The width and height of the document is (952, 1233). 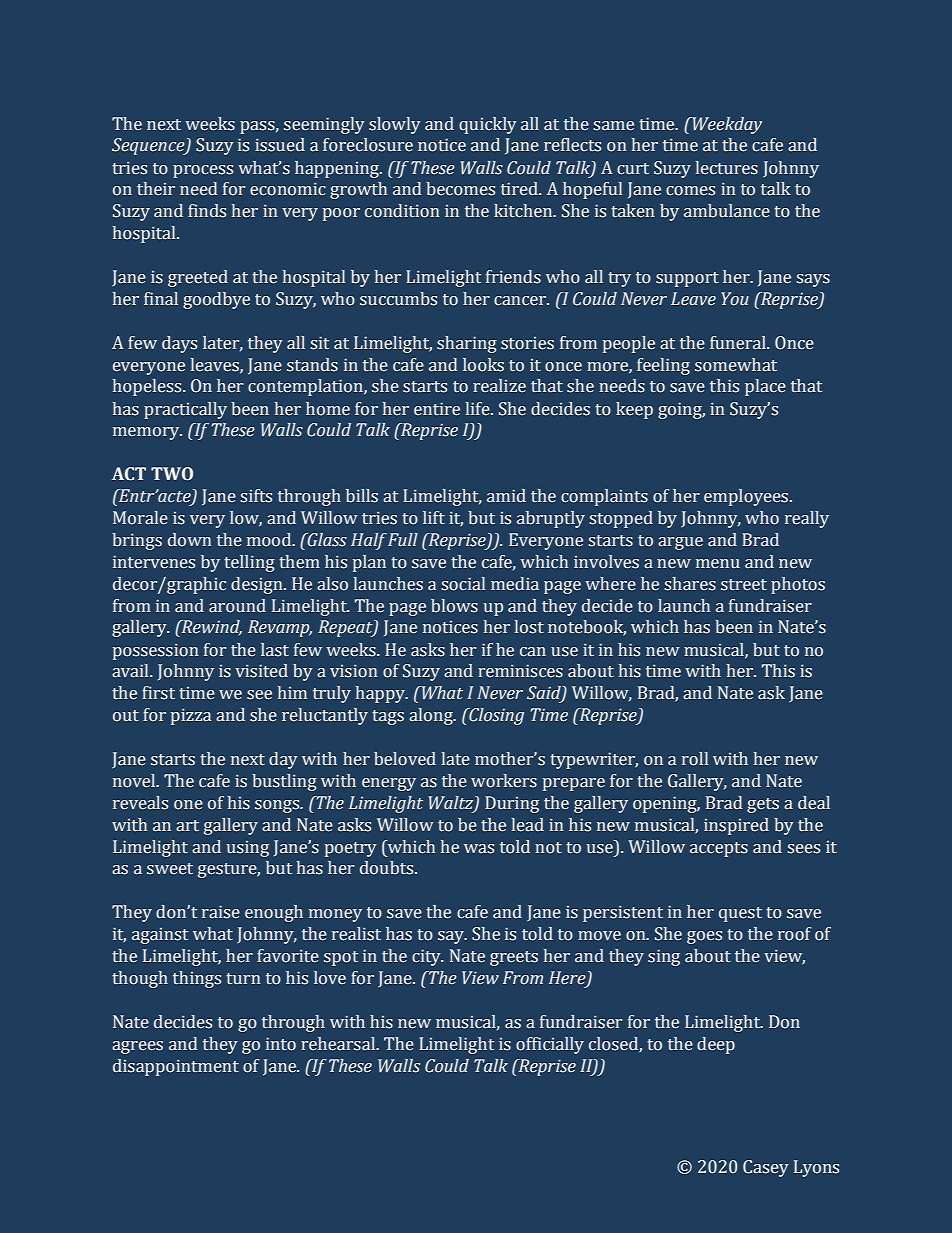 I want to click on place, so click(x=765, y=387).
